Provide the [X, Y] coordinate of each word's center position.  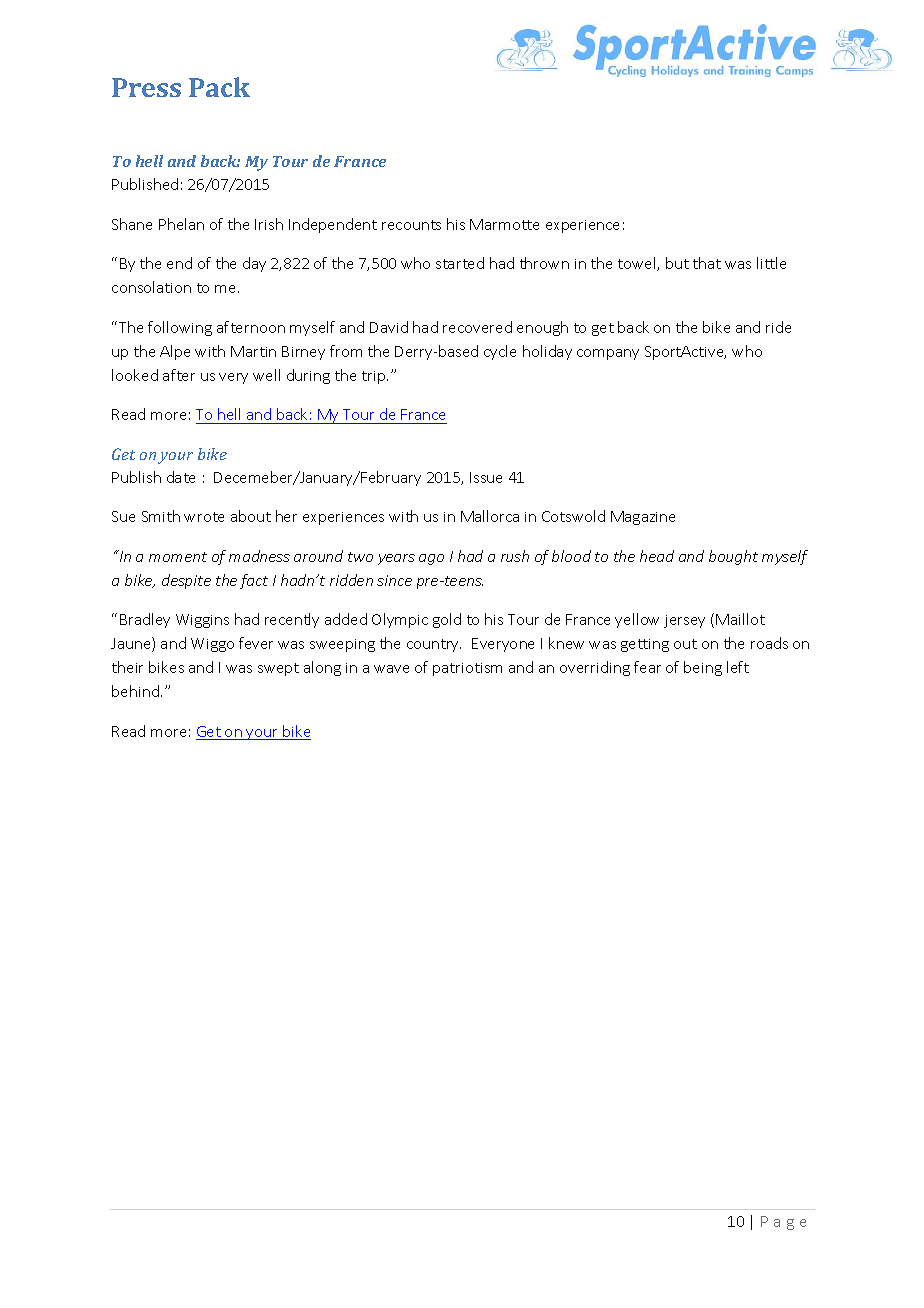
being [703, 668]
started [460, 263]
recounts [411, 225]
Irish [269, 224]
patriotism [467, 669]
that [707, 263]
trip [375, 377]
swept [278, 669]
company [608, 354]
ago [431, 559]
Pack [219, 87]
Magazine [643, 518]
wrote [204, 517]
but [677, 263]
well [266, 375]
